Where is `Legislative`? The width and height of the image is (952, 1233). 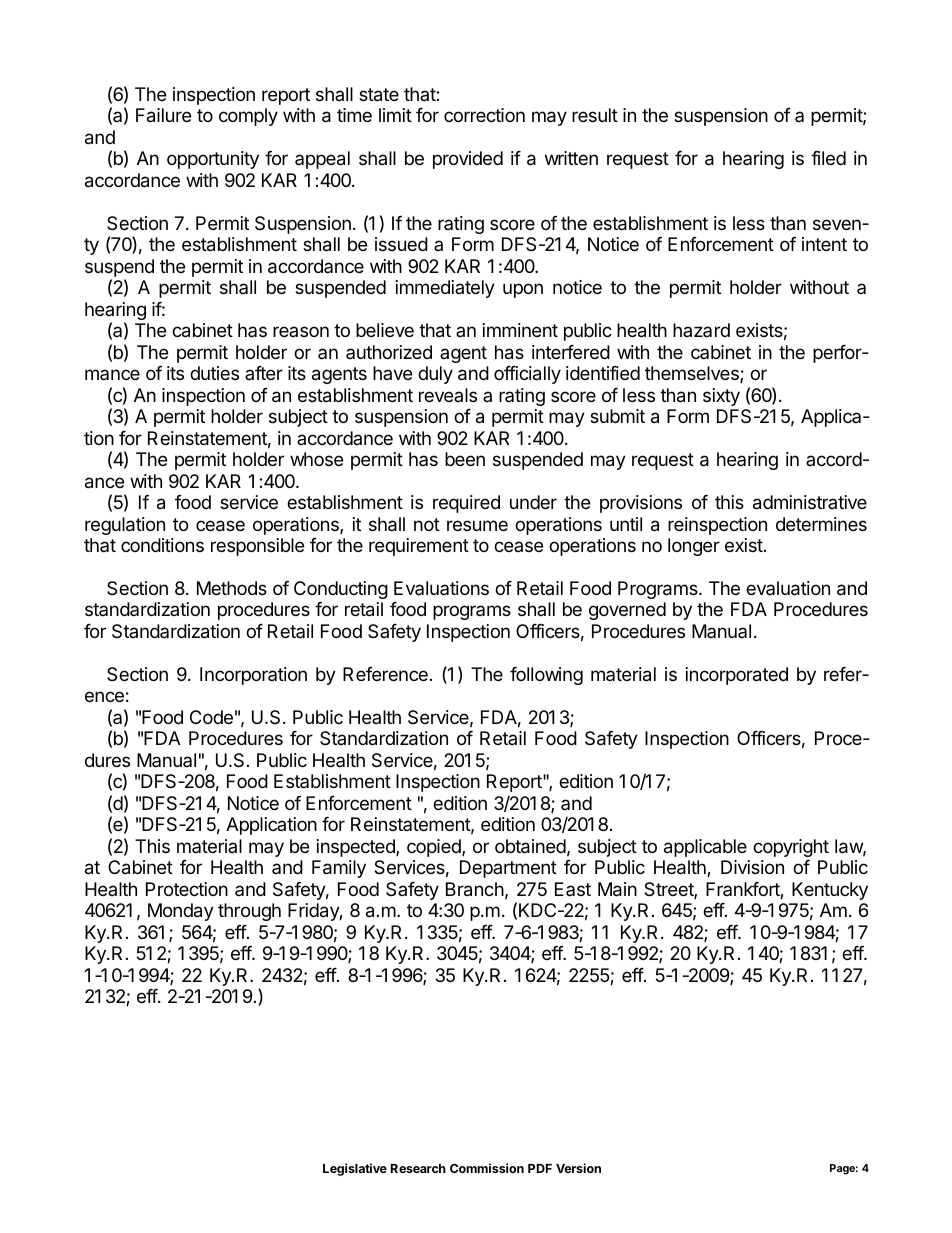
Legislative is located at coordinates (355, 1169).
